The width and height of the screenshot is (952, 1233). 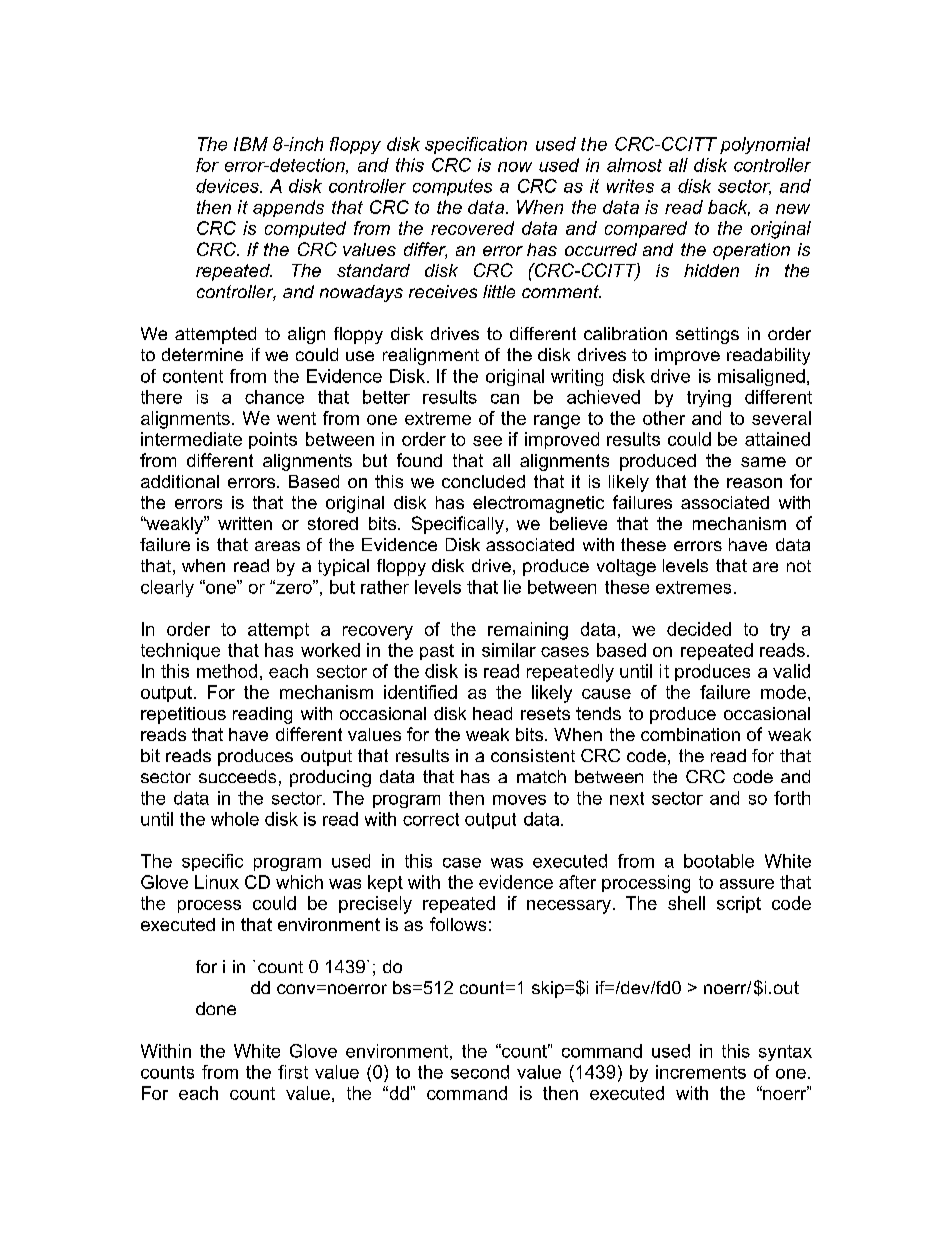 I want to click on zero, so click(x=294, y=587).
